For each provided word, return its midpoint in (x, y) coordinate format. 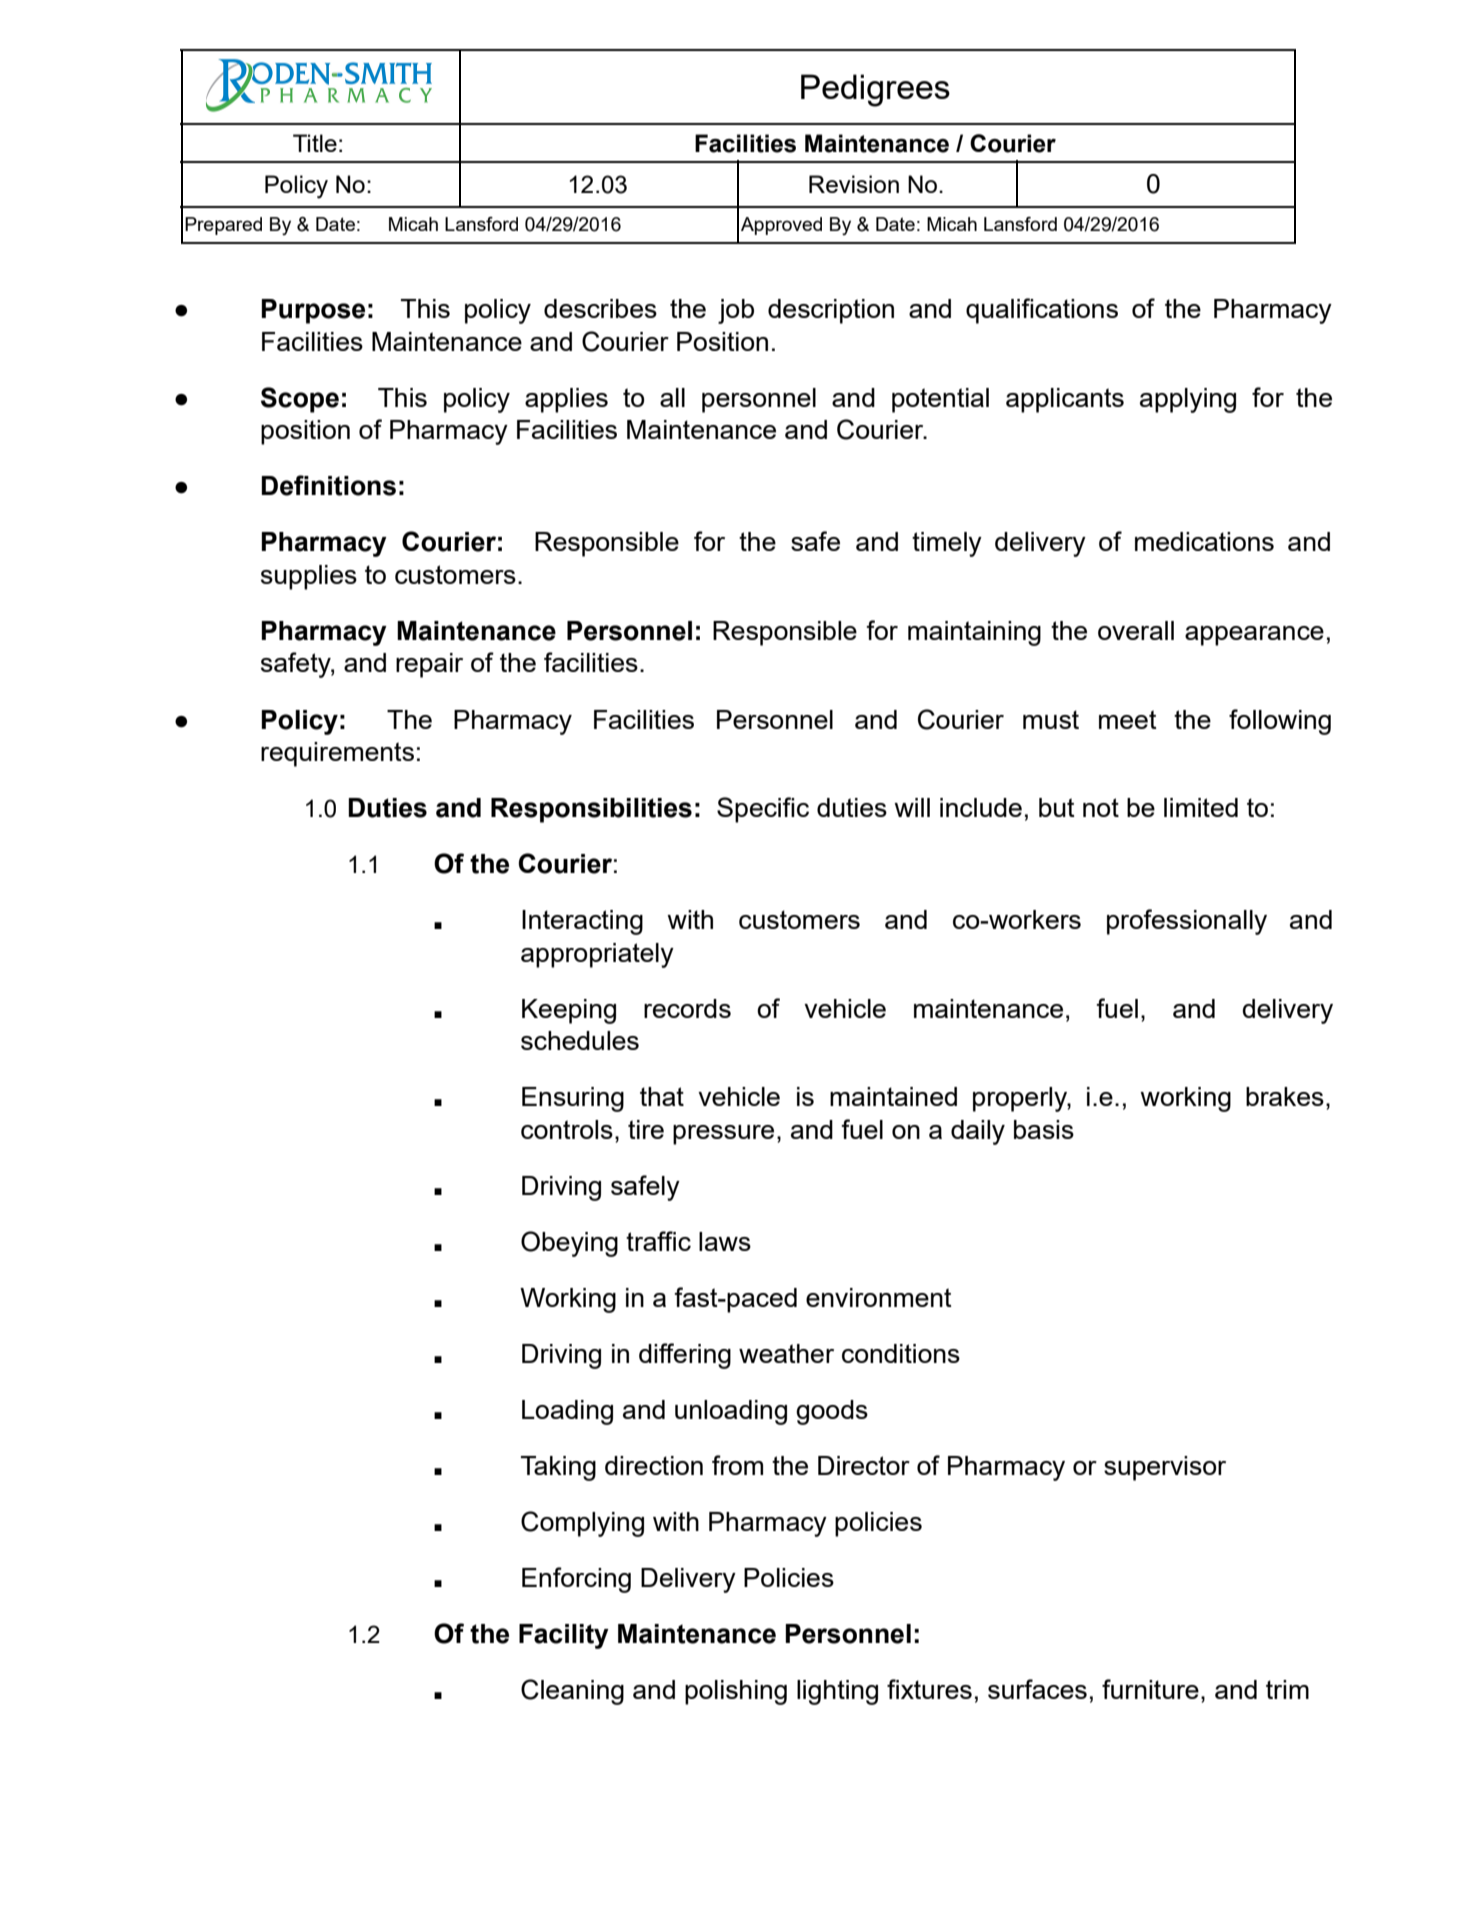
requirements (337, 754)
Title (315, 143)
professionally (1187, 922)
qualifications (1042, 311)
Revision (854, 184)
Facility (564, 1636)
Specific (763, 810)
